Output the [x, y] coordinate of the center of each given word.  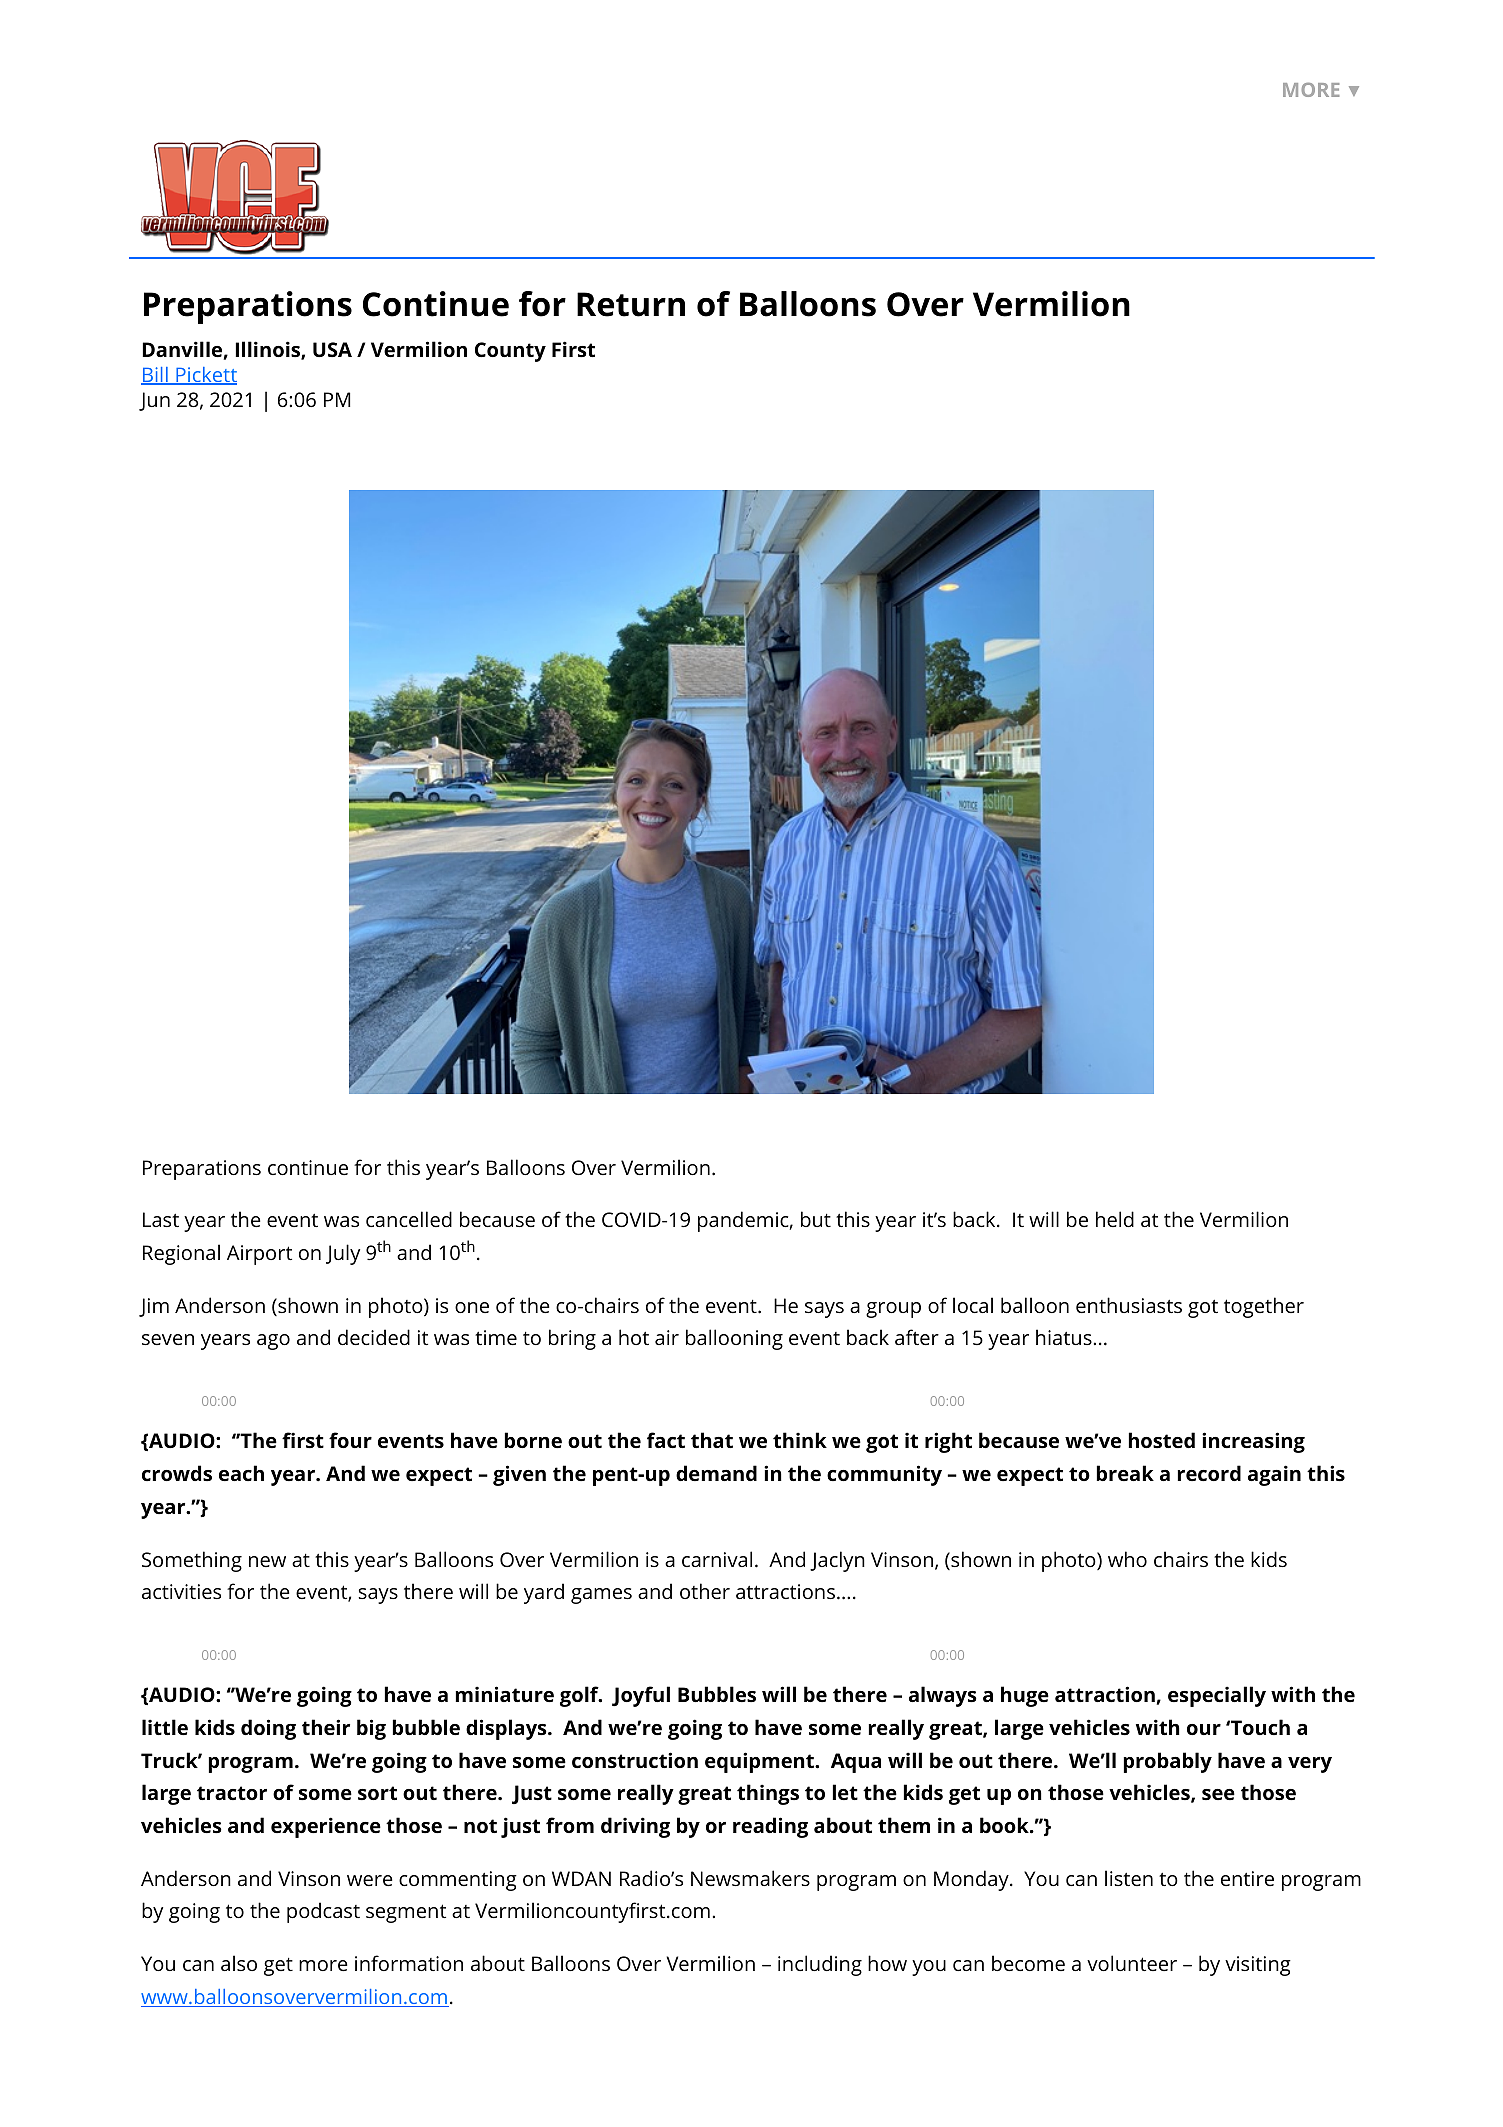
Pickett [205, 376]
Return [631, 304]
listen [1129, 1878]
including [820, 1965]
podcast [323, 1912]
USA [332, 349]
